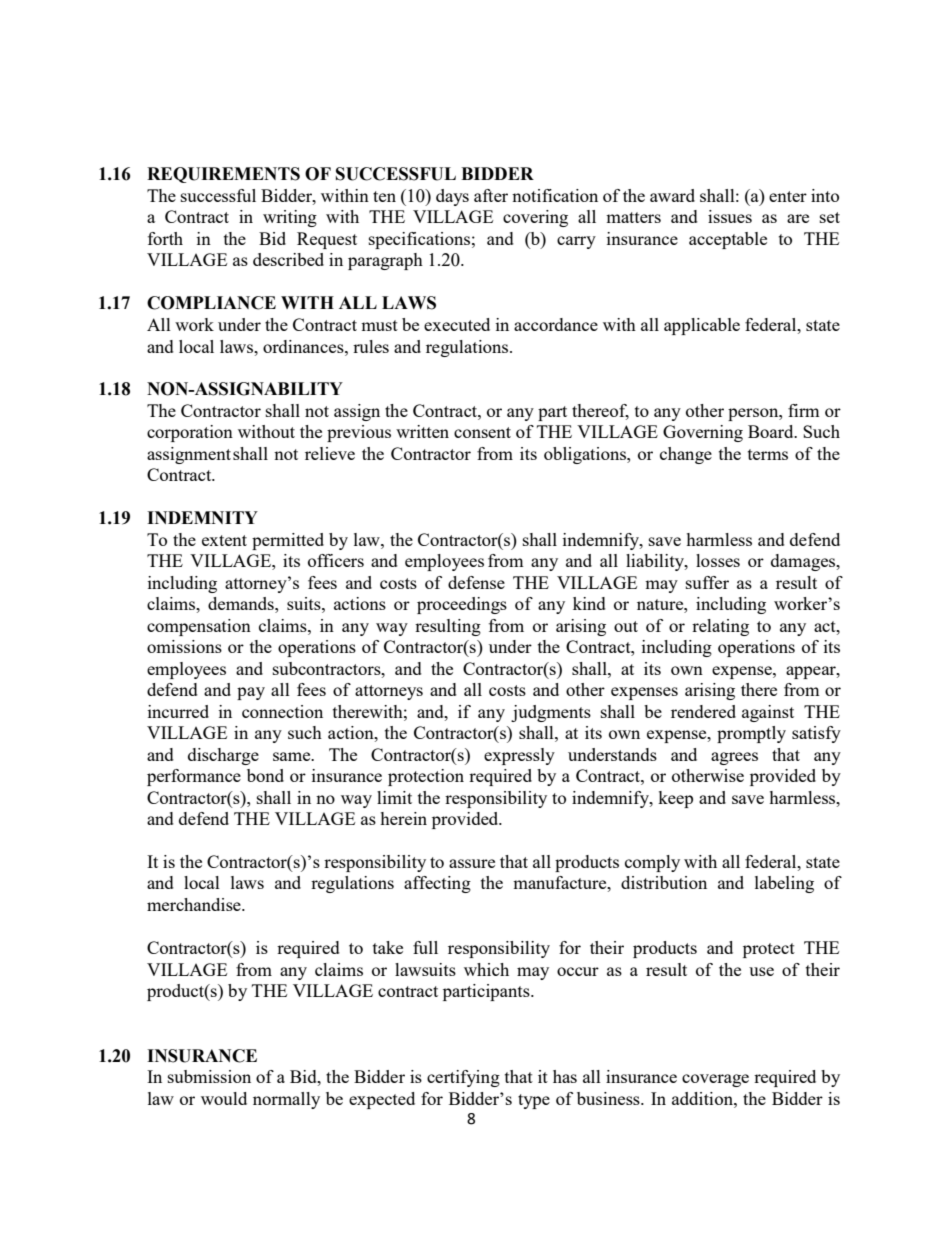  What do you see at coordinates (265, 775) in the screenshot?
I see `bond` at bounding box center [265, 775].
